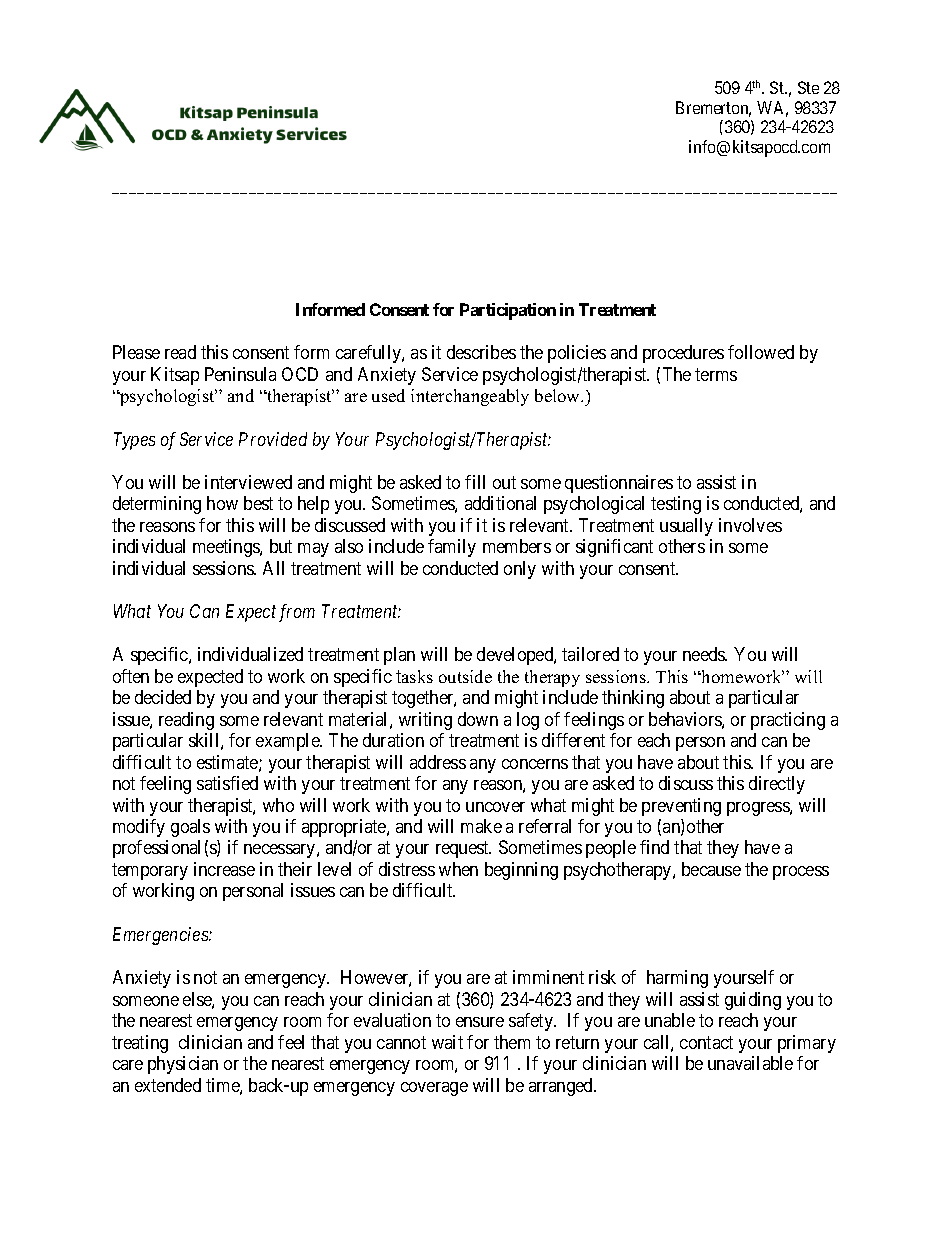 This screenshot has width=952, height=1233. I want to click on only, so click(520, 570).
